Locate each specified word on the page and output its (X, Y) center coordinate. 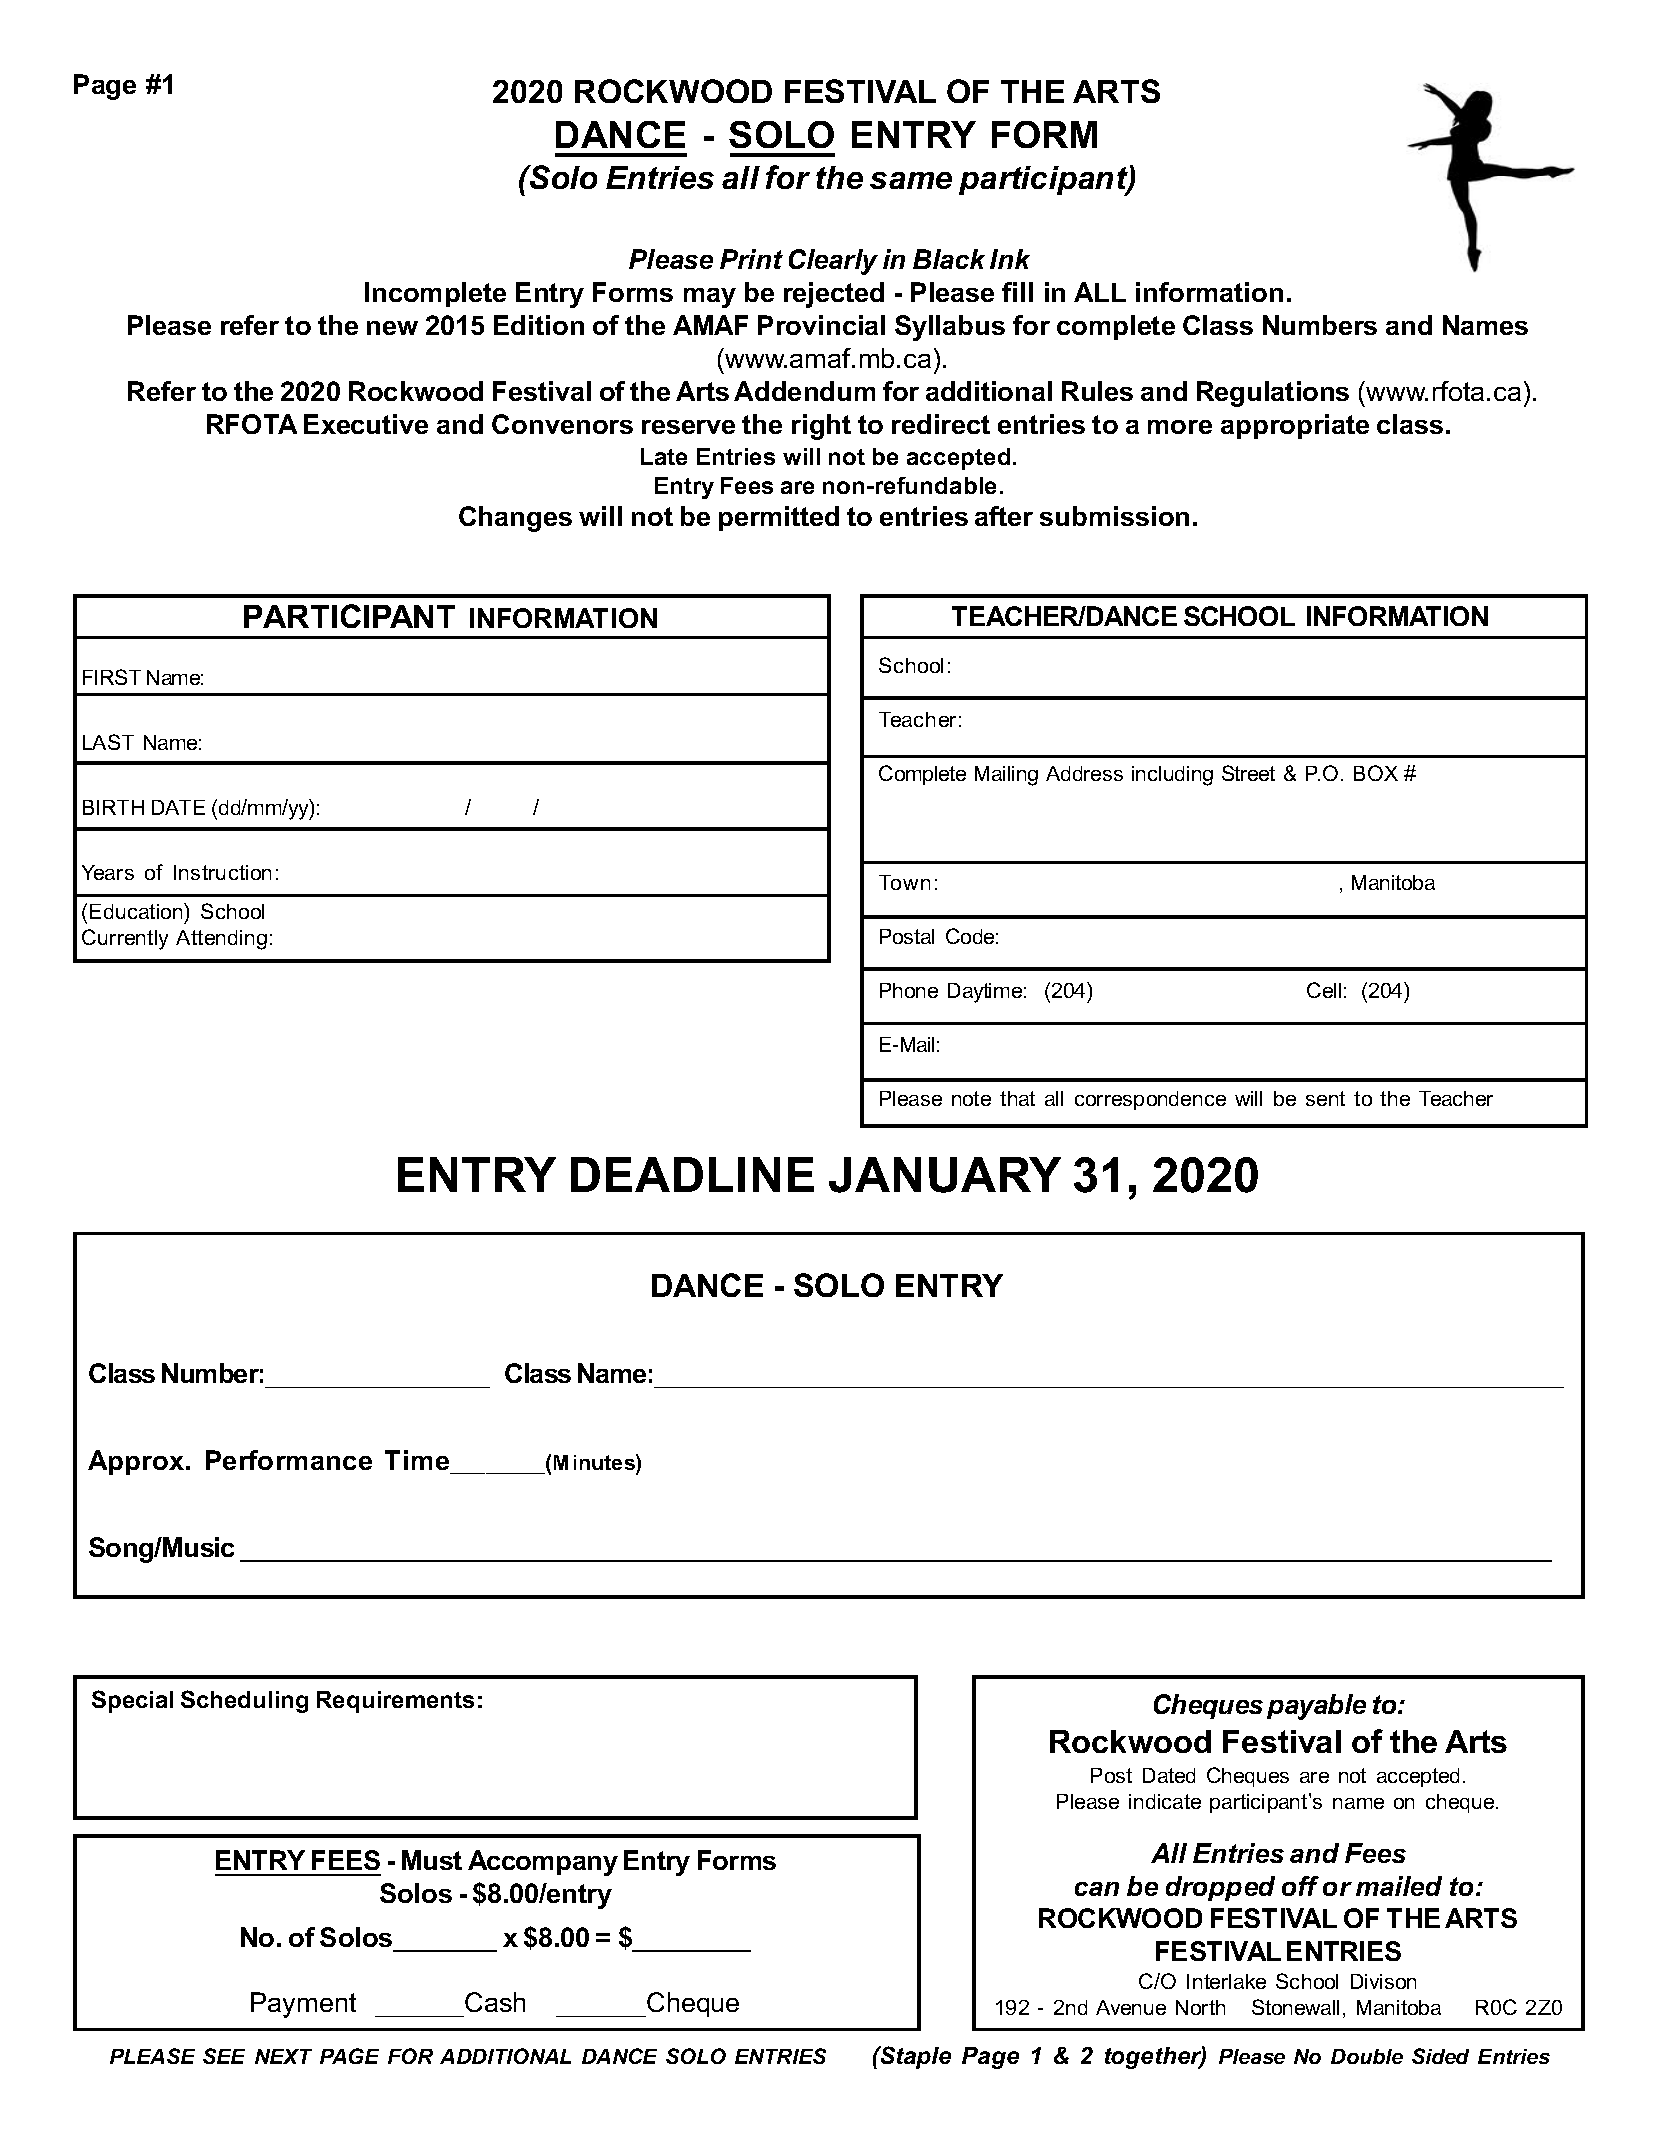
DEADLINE (692, 1174)
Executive (366, 424)
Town (904, 882)
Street (1248, 773)
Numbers (1320, 325)
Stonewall (1295, 2007)
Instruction (222, 872)
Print (751, 259)
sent (1325, 1098)
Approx (137, 1462)
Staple (915, 2057)
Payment (303, 2005)
